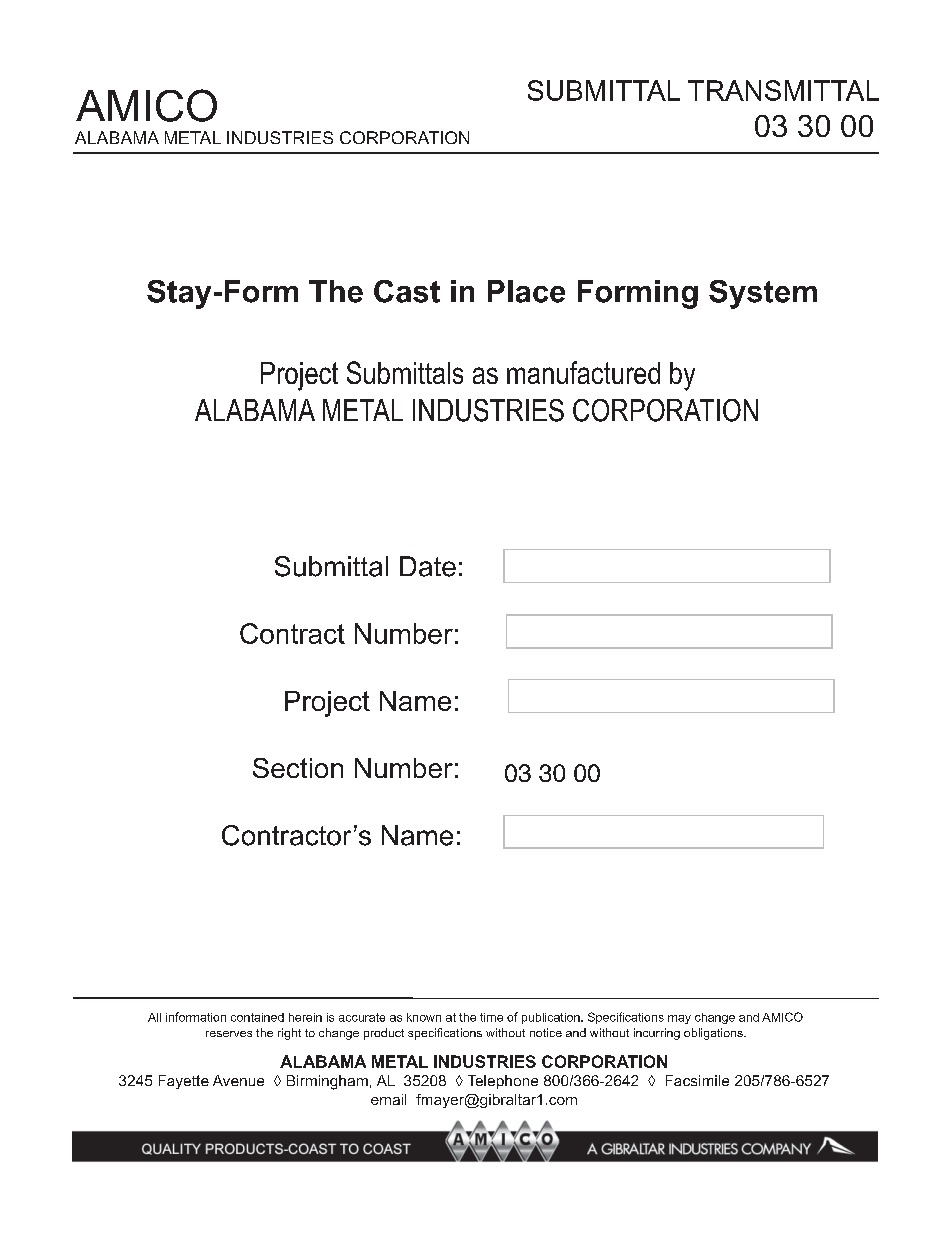 The width and height of the document is (952, 1233). I want to click on Place, so click(526, 291).
